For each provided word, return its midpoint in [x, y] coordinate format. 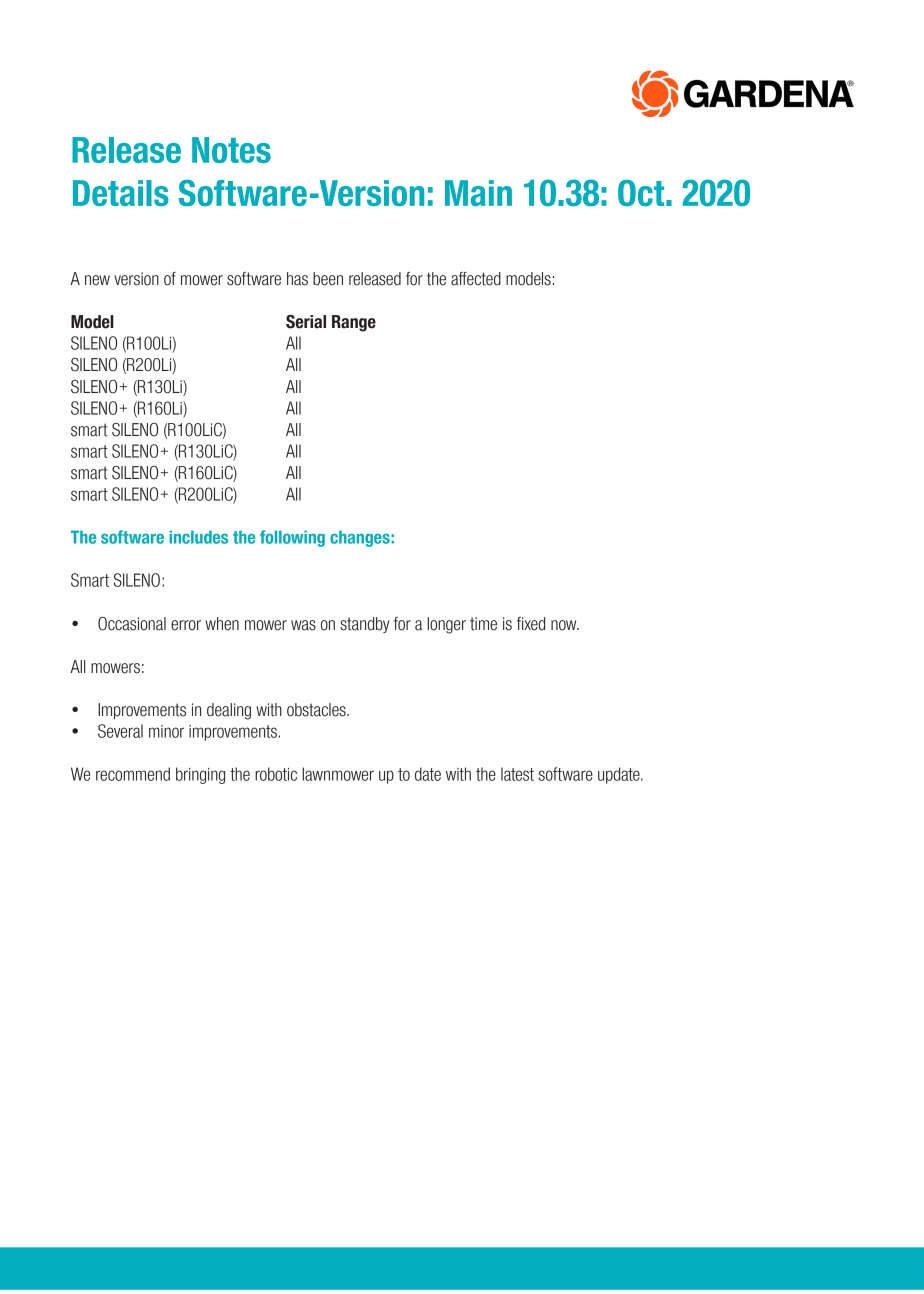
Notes [231, 150]
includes [198, 537]
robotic [276, 774]
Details [121, 193]
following [292, 538]
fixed [531, 624]
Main [478, 193]
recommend [133, 774]
